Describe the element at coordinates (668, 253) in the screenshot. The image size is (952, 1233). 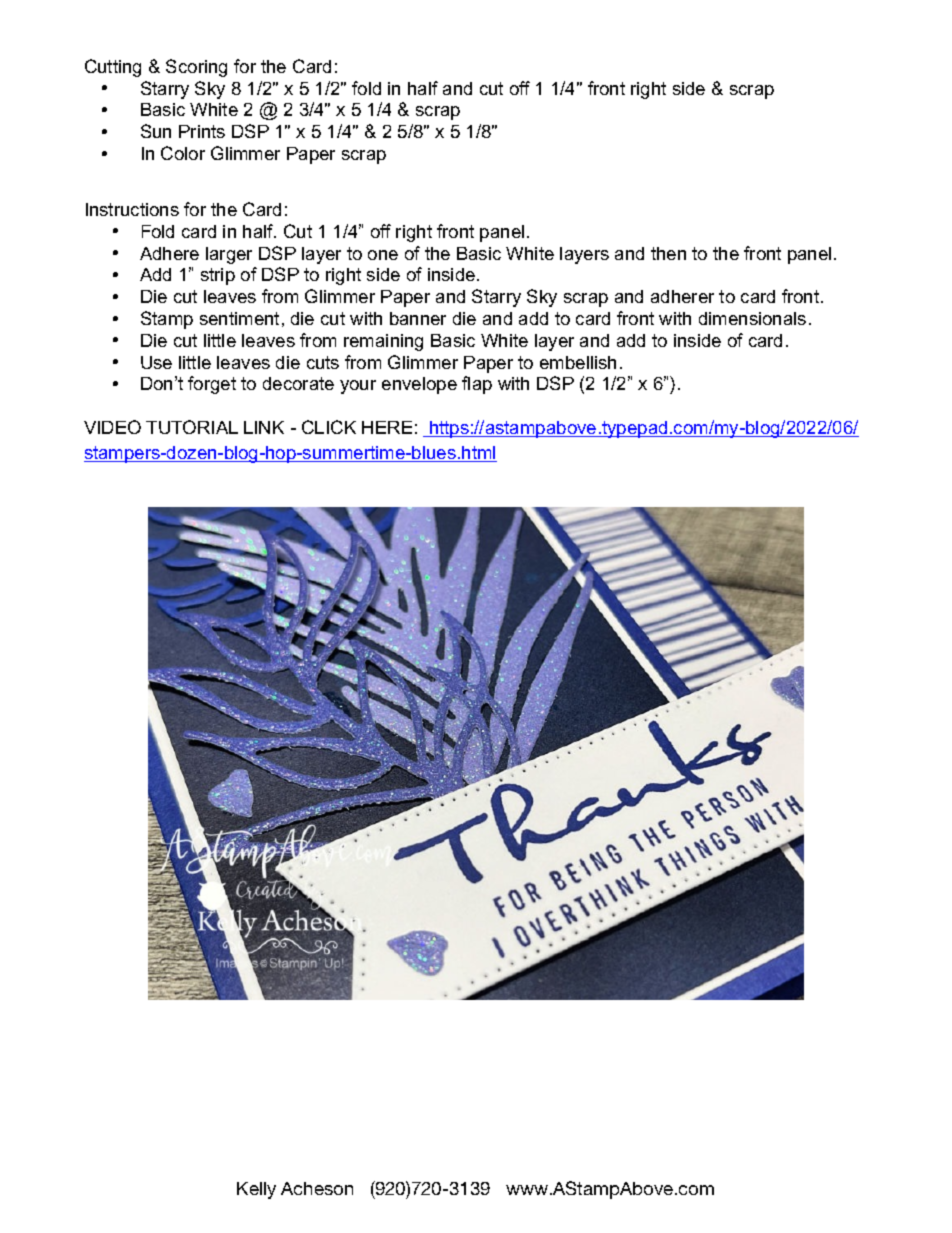
I see `then` at that location.
